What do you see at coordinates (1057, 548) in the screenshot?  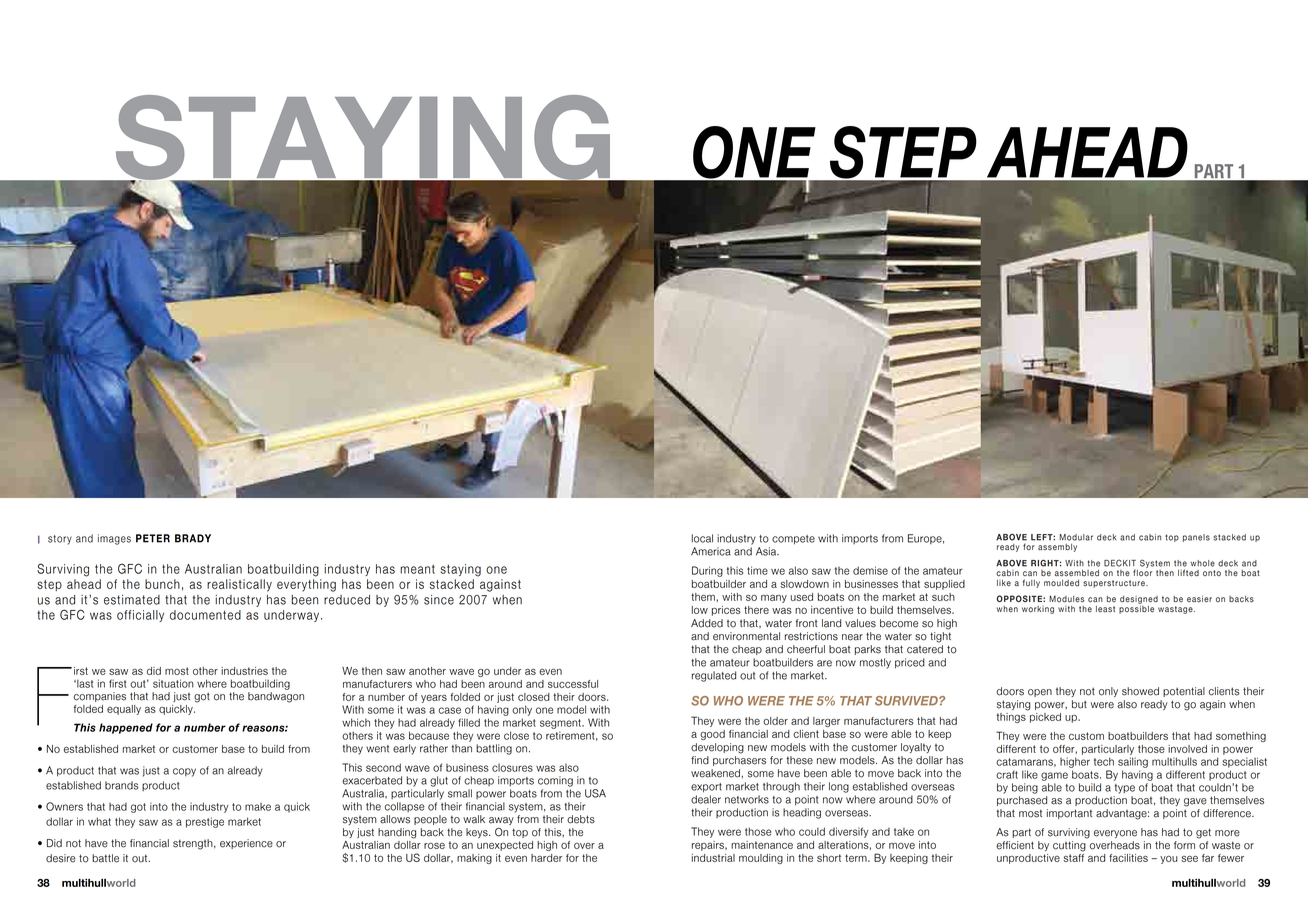 I see `assembly` at bounding box center [1057, 548].
